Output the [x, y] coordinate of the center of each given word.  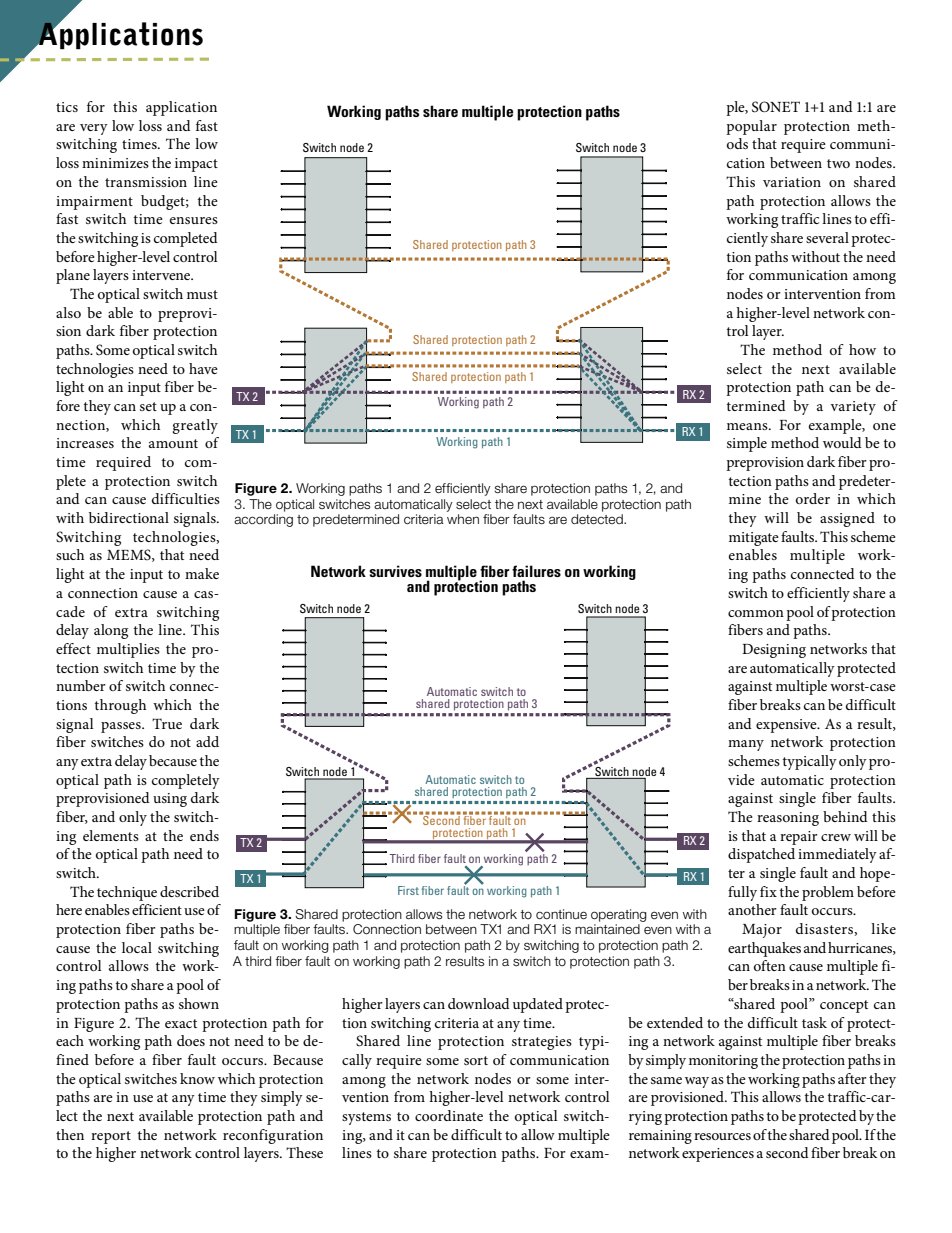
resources [722, 1136]
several [827, 237]
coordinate [449, 1115]
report [111, 1137]
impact [196, 165]
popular [751, 127]
